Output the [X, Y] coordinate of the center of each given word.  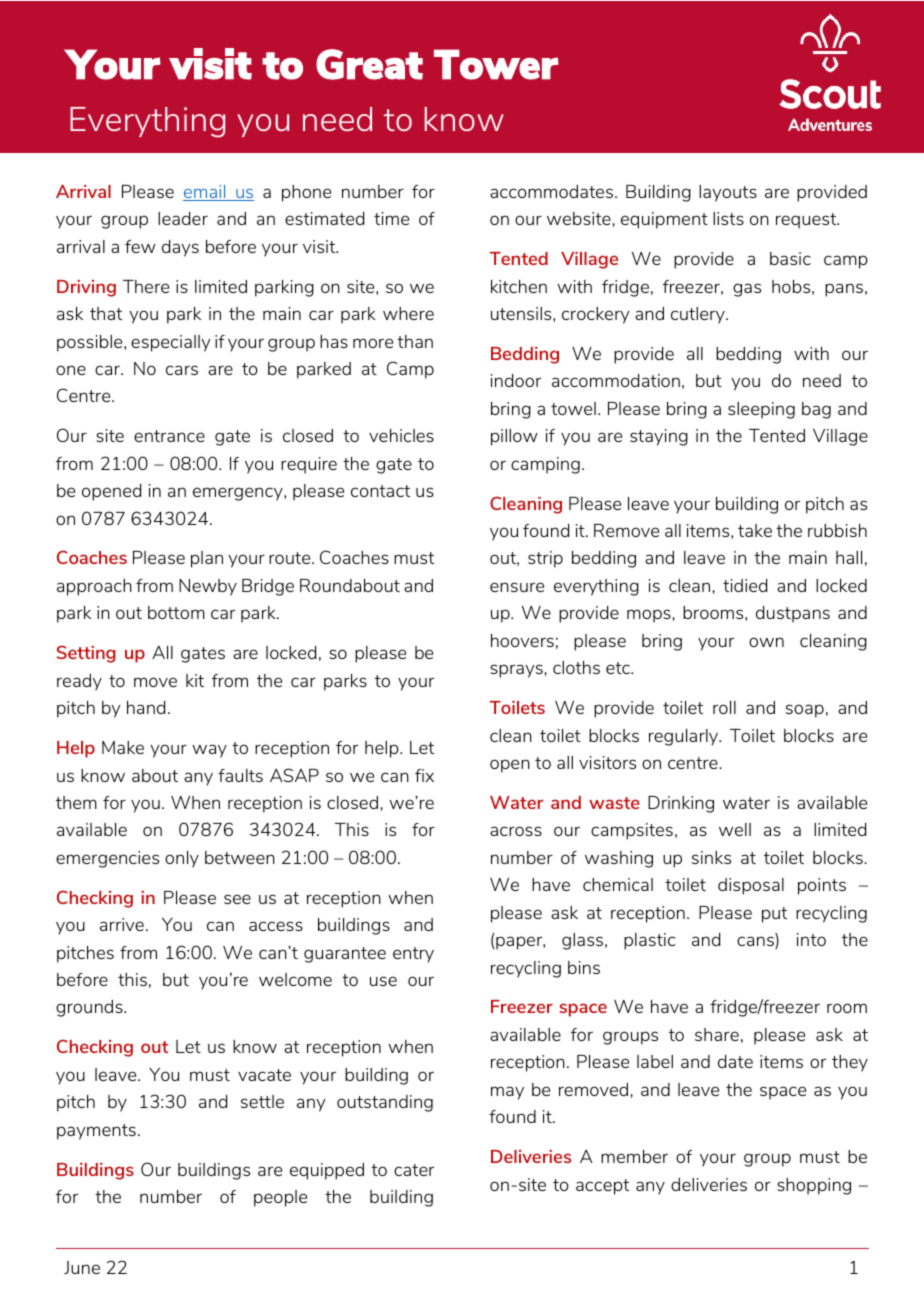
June [82, 1267]
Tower [496, 64]
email [205, 193]
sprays [517, 671]
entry [413, 955]
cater [414, 1170]
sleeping [761, 410]
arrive [122, 924]
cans [756, 942]
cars [182, 370]
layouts [728, 193]
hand [146, 707]
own [766, 642]
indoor [516, 380]
